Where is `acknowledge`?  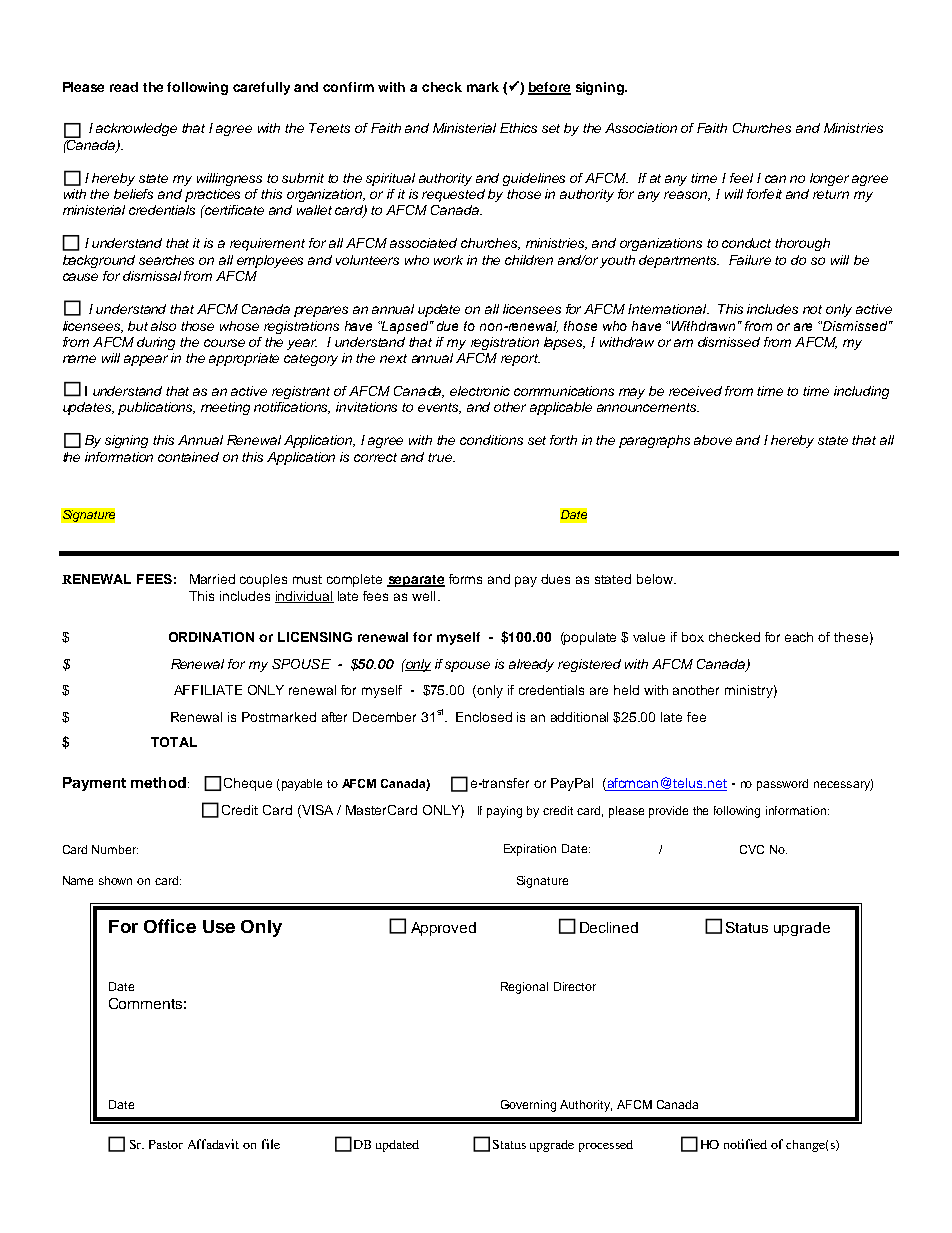 acknowledge is located at coordinates (136, 129).
